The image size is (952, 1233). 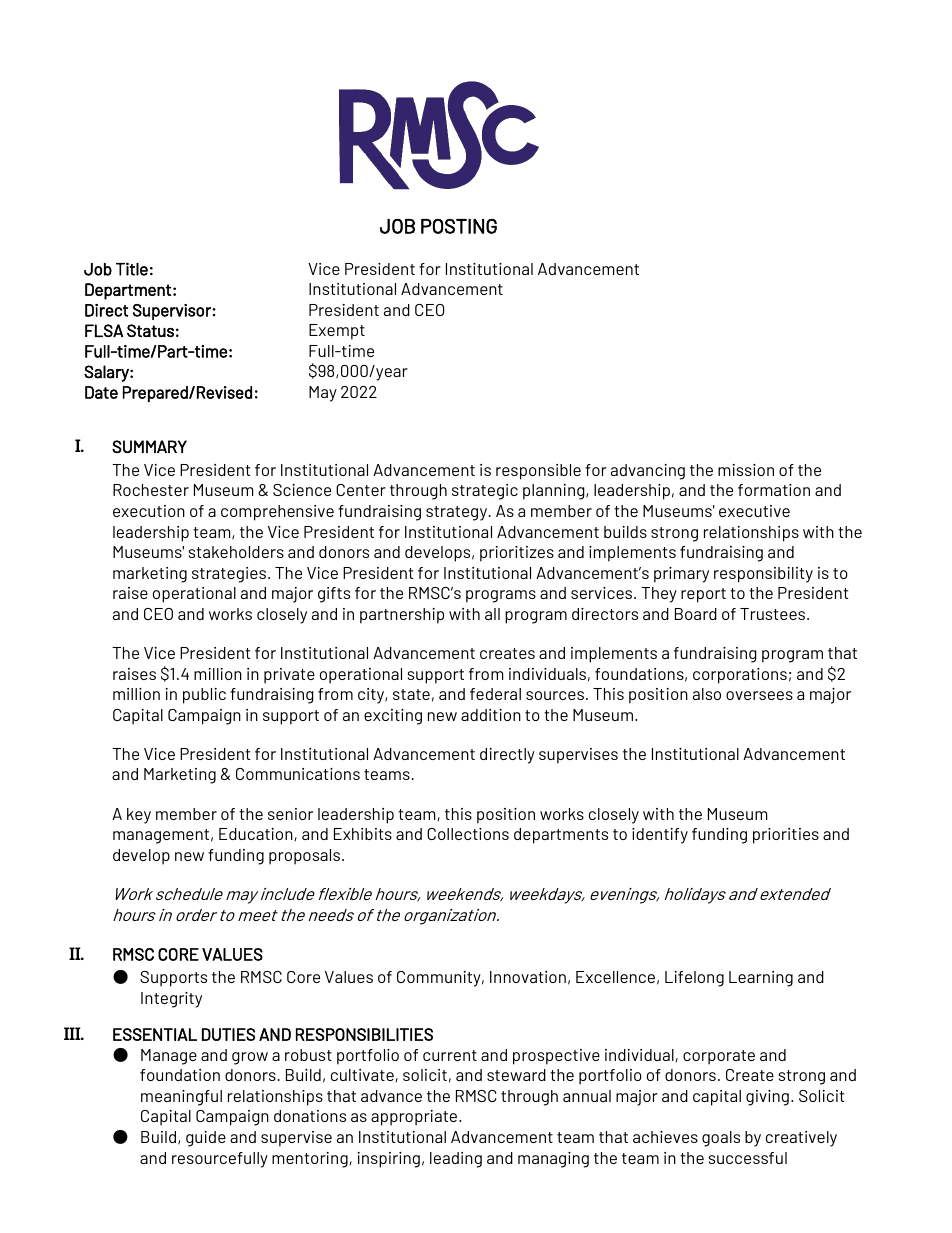 I want to click on POSTING, so click(x=459, y=226).
